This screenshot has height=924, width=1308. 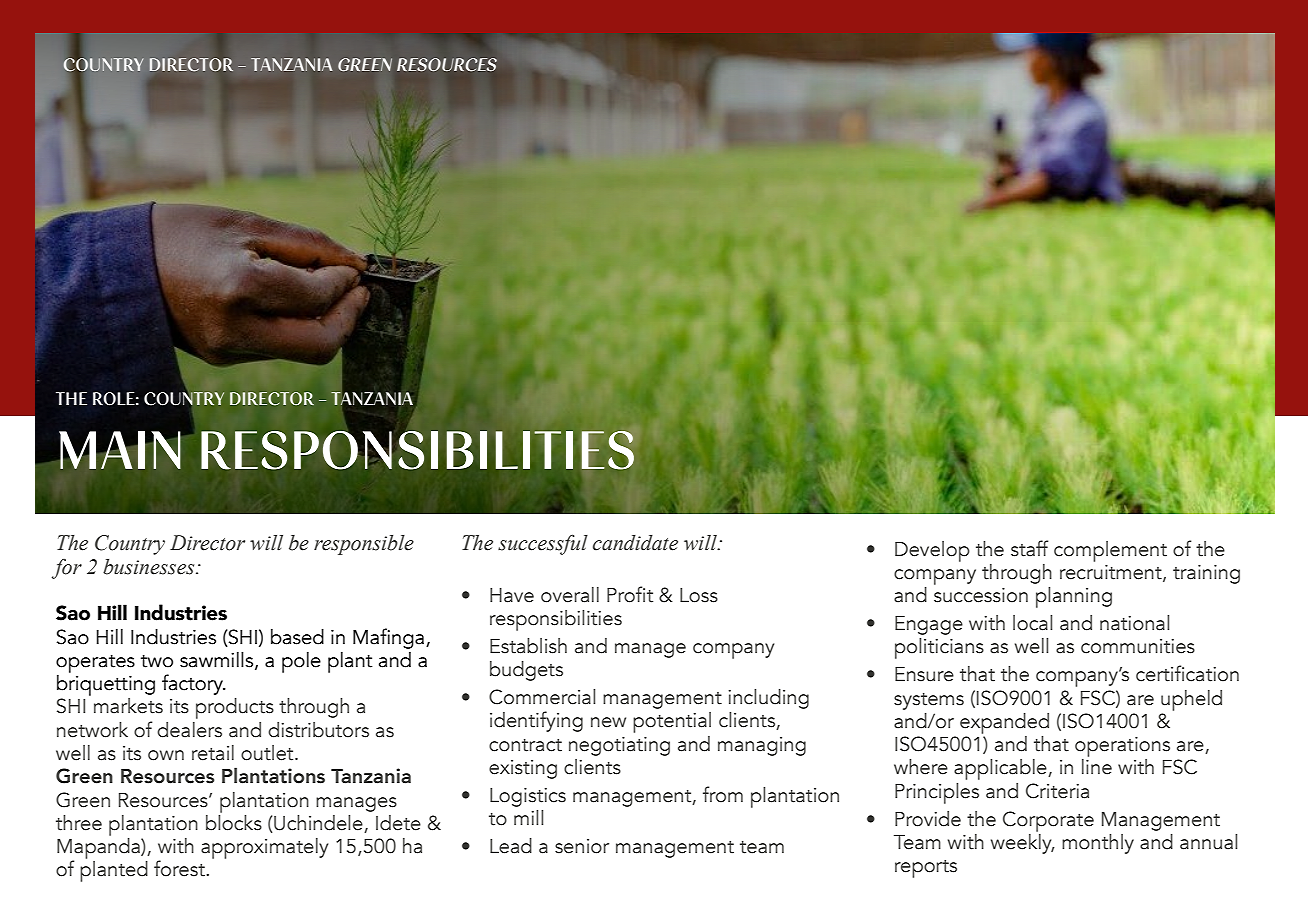 I want to click on expanded, so click(x=1004, y=723).
